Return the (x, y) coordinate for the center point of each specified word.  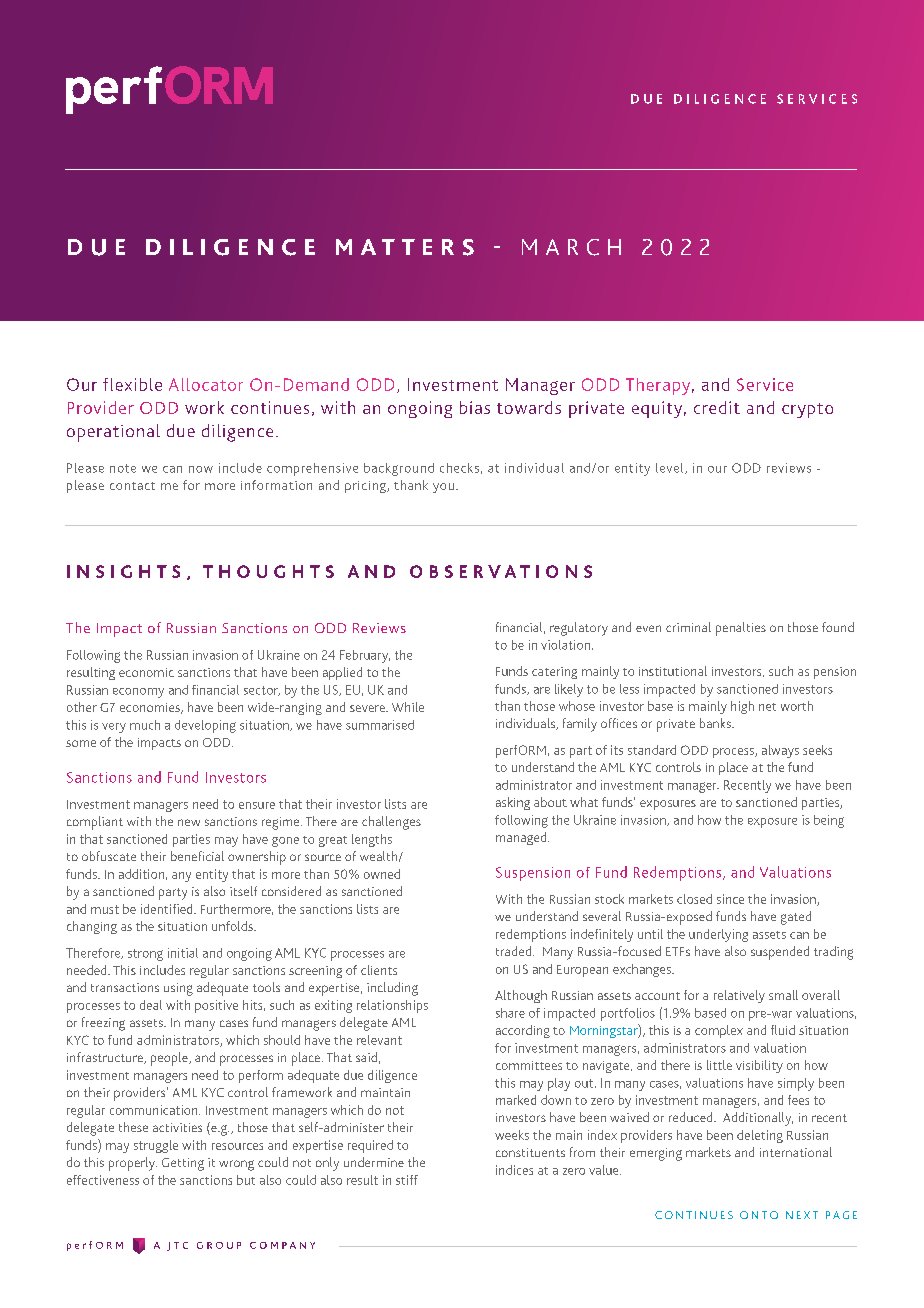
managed (522, 838)
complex (719, 1031)
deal (151, 1005)
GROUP (219, 1245)
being (829, 821)
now (201, 469)
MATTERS (405, 247)
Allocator (206, 384)
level (671, 468)
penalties (741, 629)
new (189, 822)
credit (717, 407)
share (510, 1013)
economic (146, 672)
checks (459, 468)
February (365, 656)
